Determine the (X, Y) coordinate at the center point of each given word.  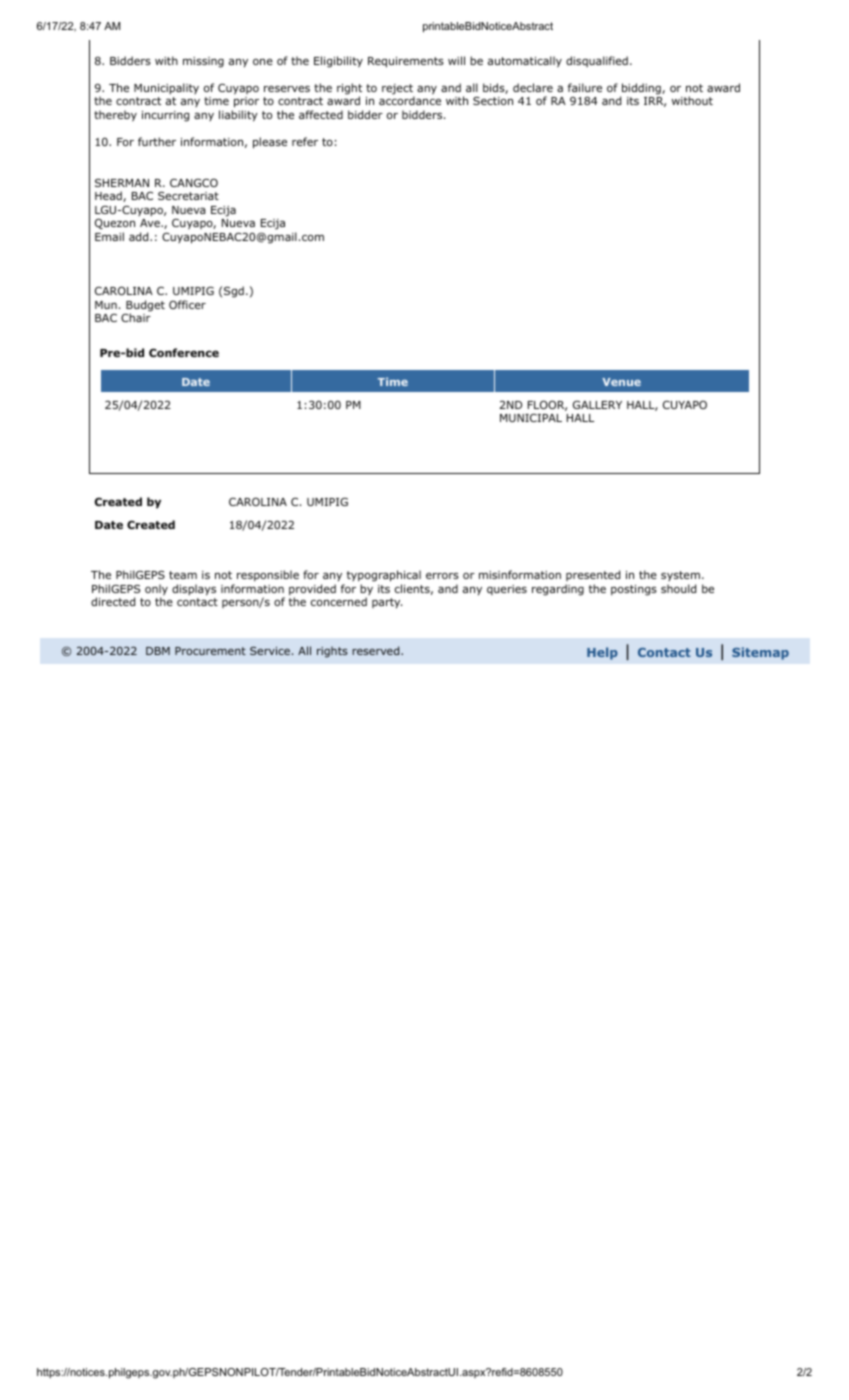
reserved (377, 650)
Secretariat (188, 196)
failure (585, 87)
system (680, 578)
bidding (641, 90)
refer (305, 141)
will (456, 60)
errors (442, 576)
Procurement (210, 651)
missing (203, 62)
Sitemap (760, 653)
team (183, 575)
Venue (621, 382)
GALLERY (597, 405)
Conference (184, 352)
